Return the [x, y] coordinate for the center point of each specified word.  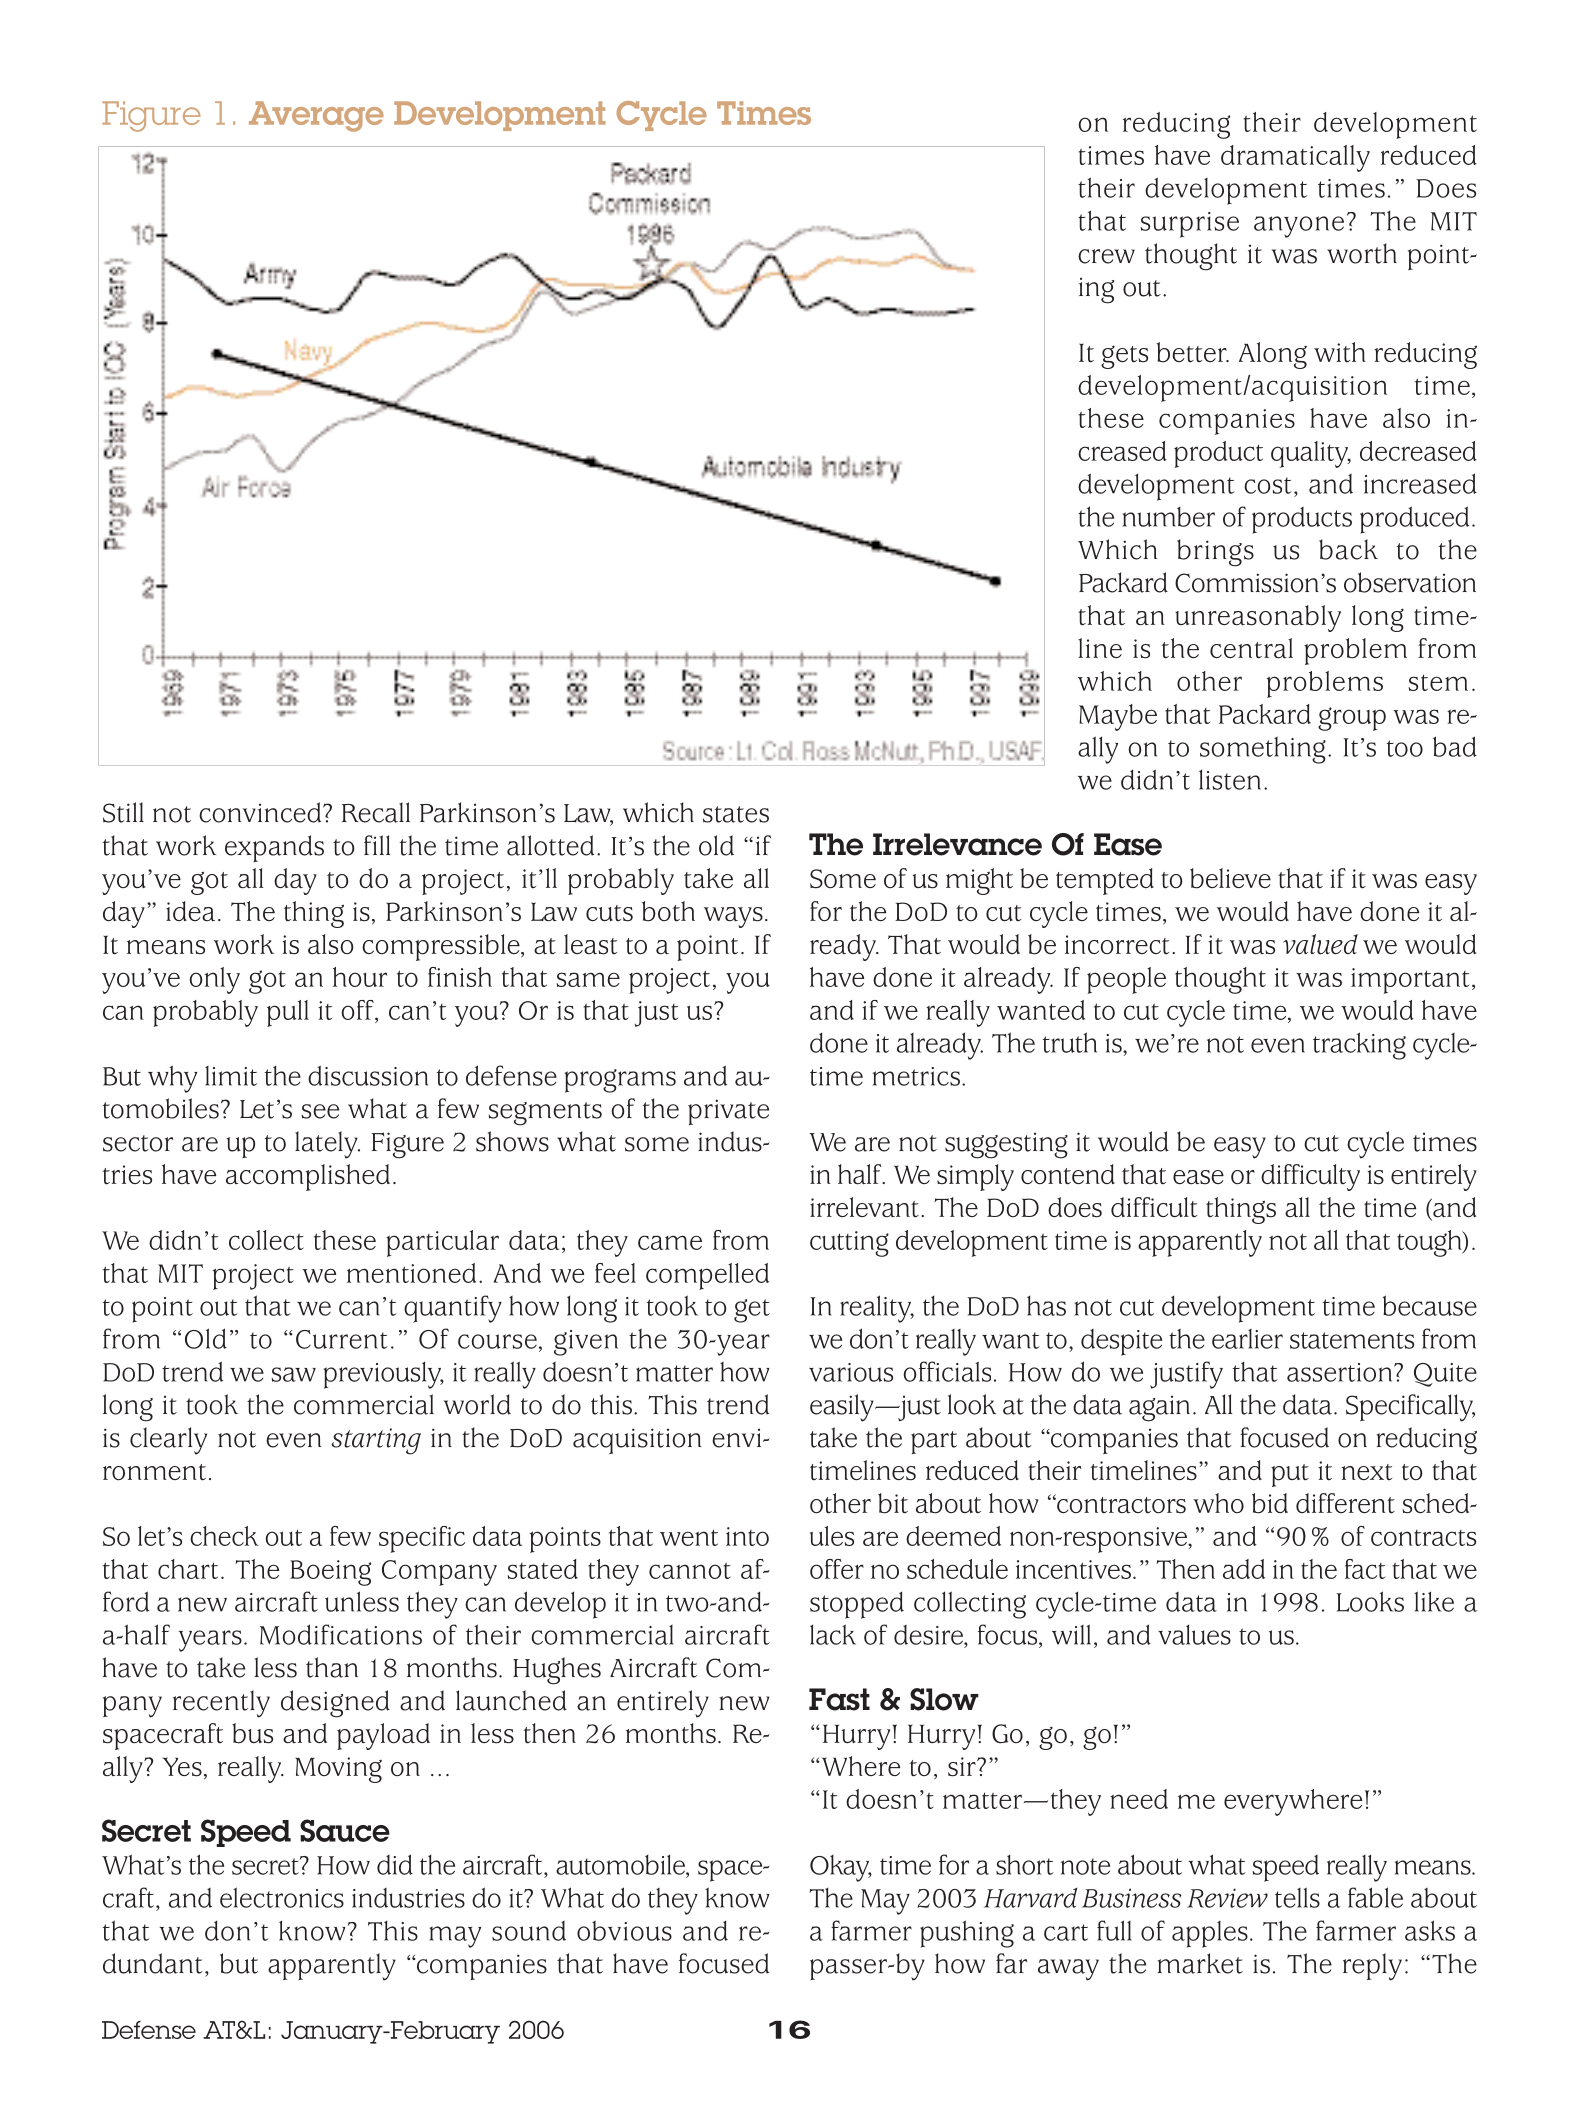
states [736, 814]
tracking [1359, 1046]
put [1290, 1475]
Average [316, 116]
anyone [1299, 227]
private [728, 1112]
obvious [624, 1930]
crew [1106, 256]
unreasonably [1258, 618]
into [747, 1536]
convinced [261, 812]
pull [288, 1013]
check [224, 1536]
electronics [282, 1897]
